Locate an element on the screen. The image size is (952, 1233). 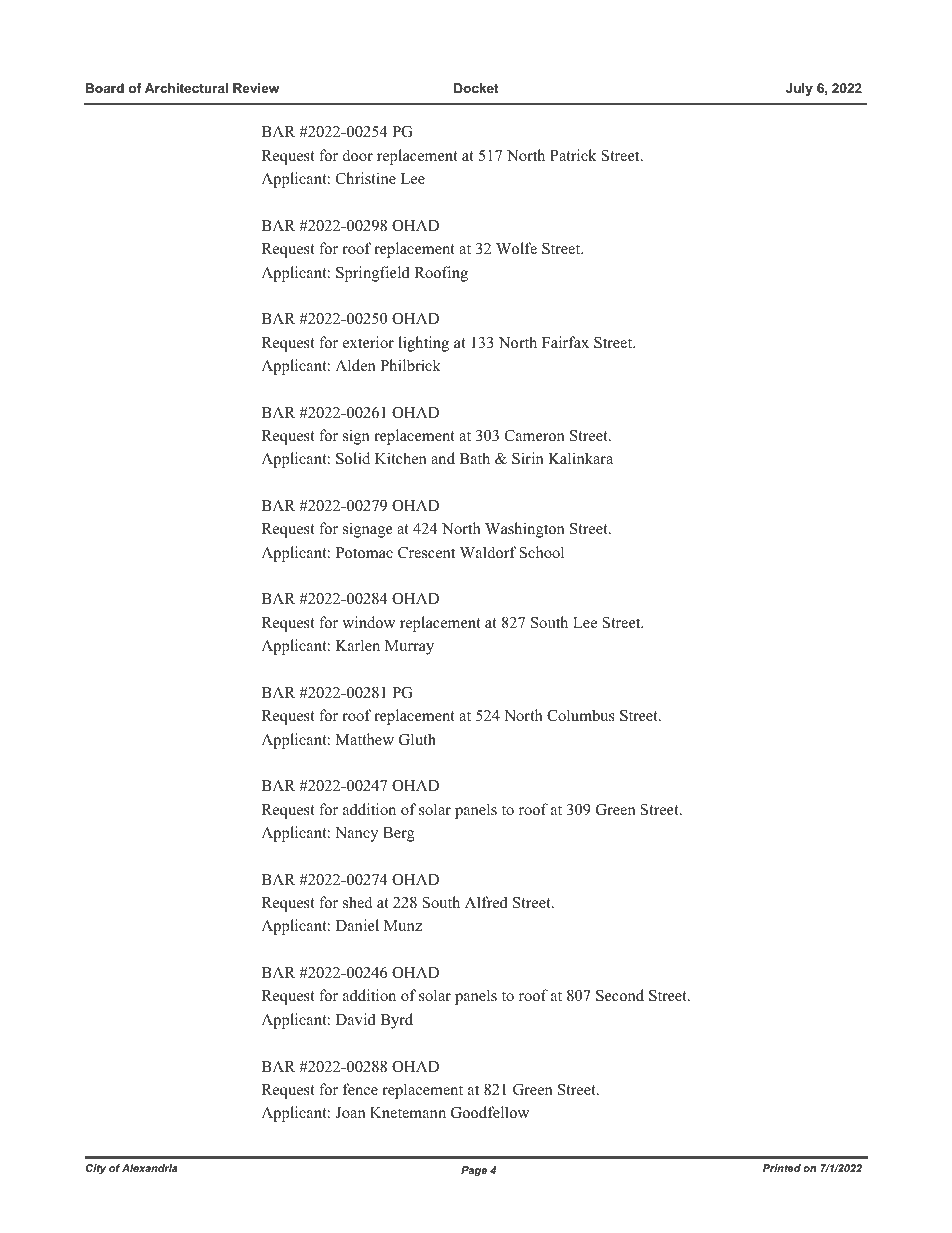
Page is located at coordinates (474, 1171).
